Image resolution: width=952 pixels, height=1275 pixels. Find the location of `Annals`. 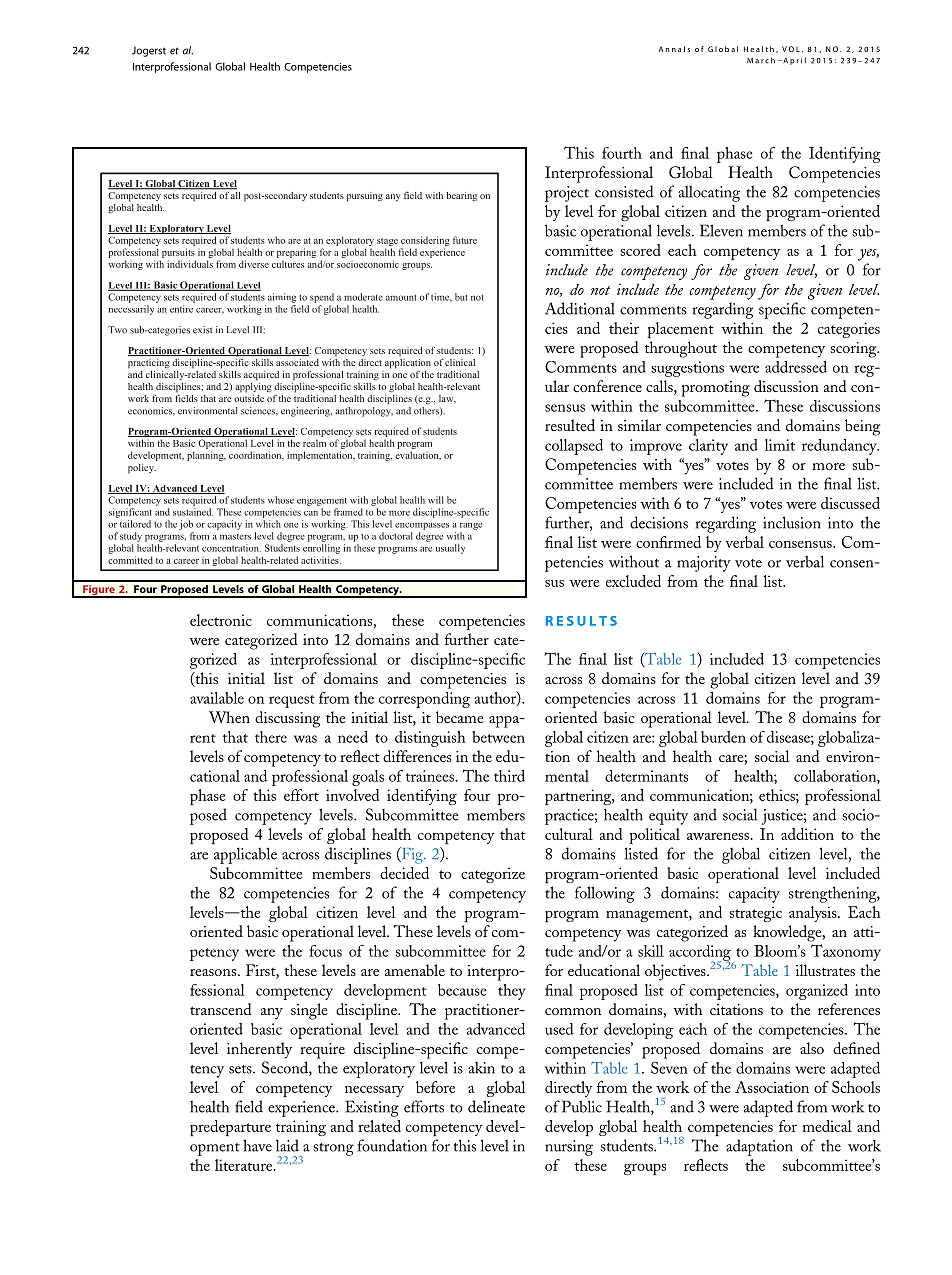

Annals is located at coordinates (674, 49).
